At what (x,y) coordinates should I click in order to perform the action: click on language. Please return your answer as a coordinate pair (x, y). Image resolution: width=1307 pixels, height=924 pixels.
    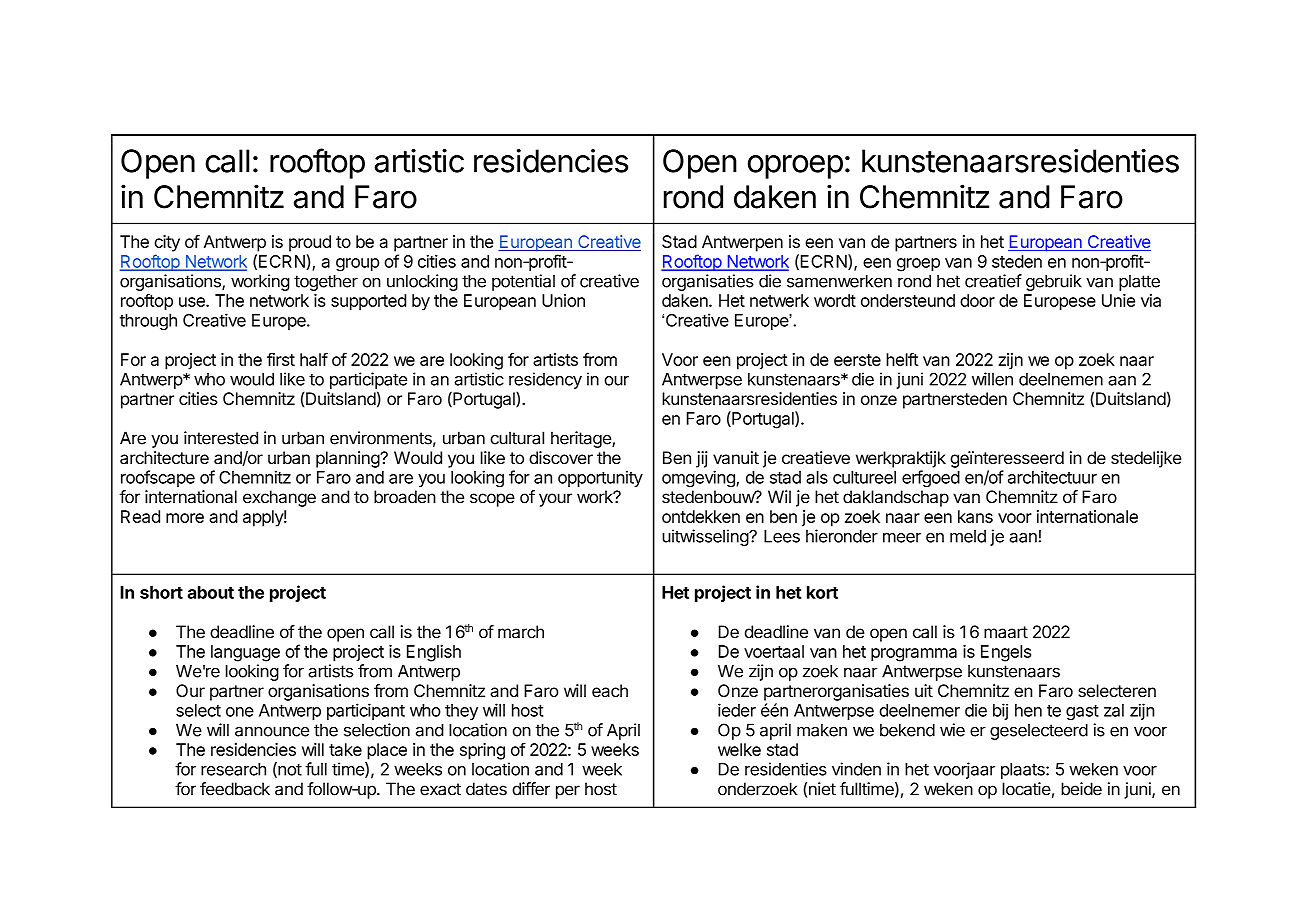
    Looking at the image, I should click on (245, 653).
